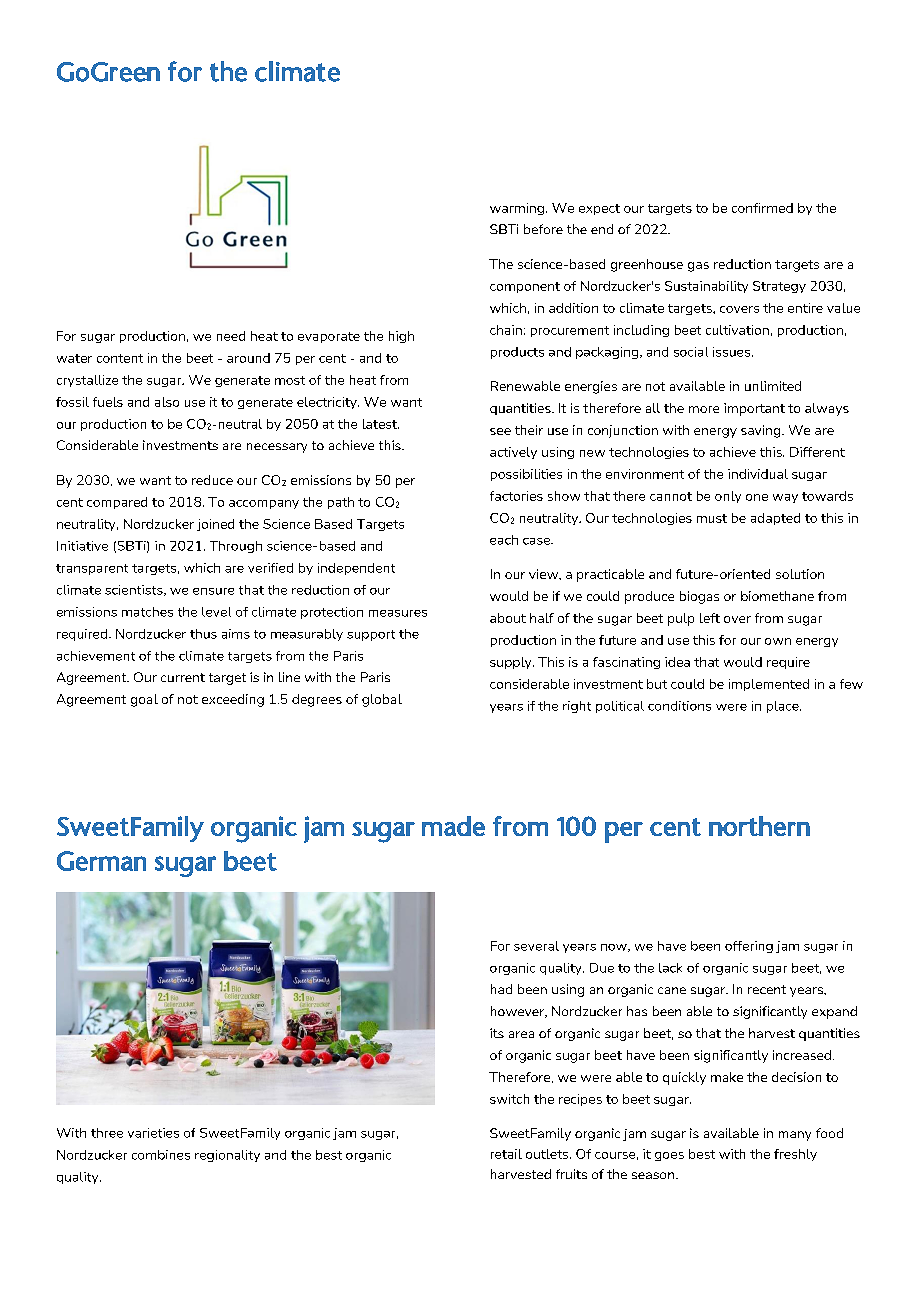 This screenshot has width=924, height=1308. What do you see at coordinates (749, 947) in the screenshot?
I see `offering` at bounding box center [749, 947].
